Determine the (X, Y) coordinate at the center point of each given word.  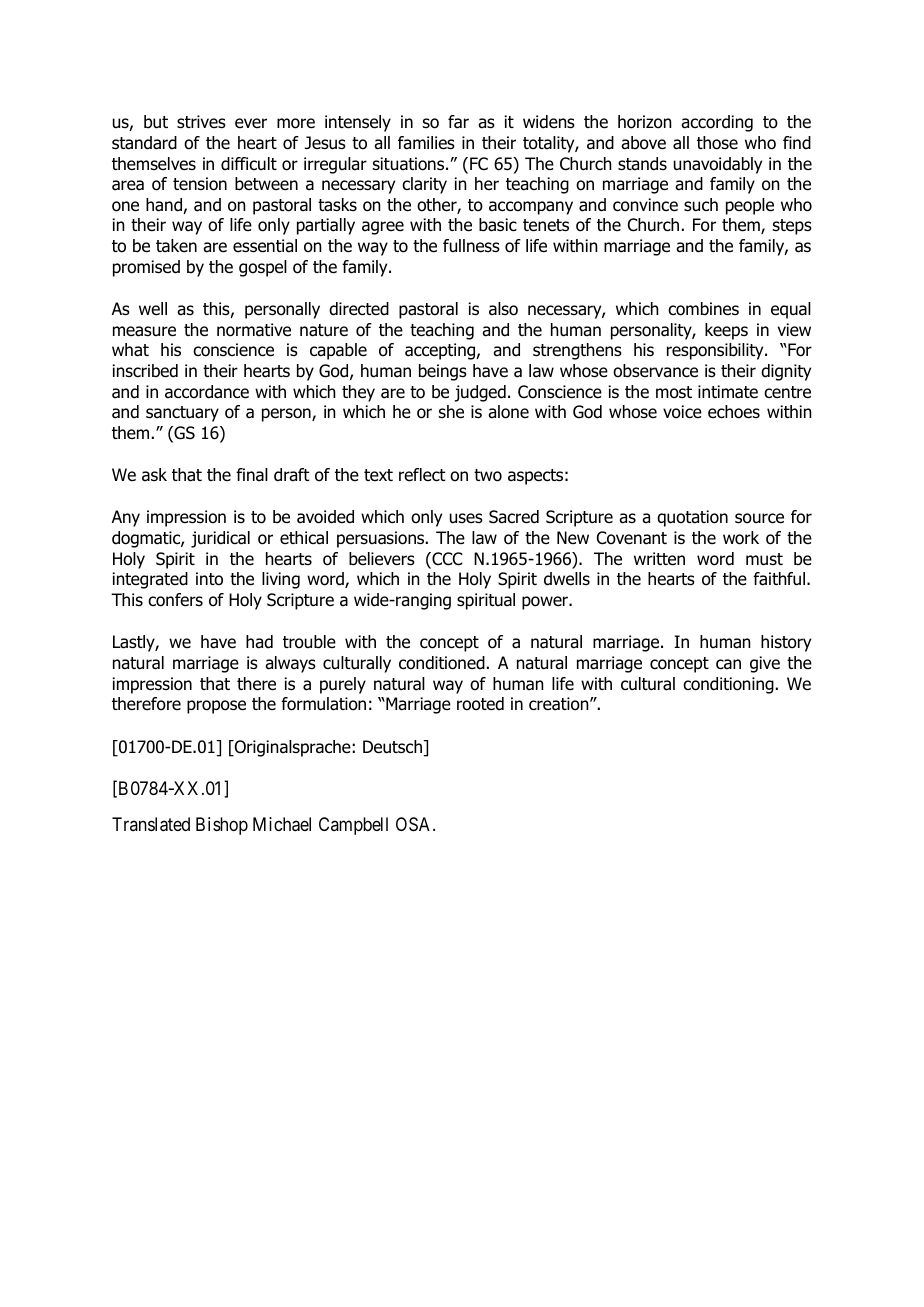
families (426, 143)
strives (201, 122)
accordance (207, 392)
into (209, 579)
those (717, 143)
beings (443, 372)
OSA (415, 824)
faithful (780, 579)
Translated (151, 824)
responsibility (716, 351)
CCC (446, 560)
